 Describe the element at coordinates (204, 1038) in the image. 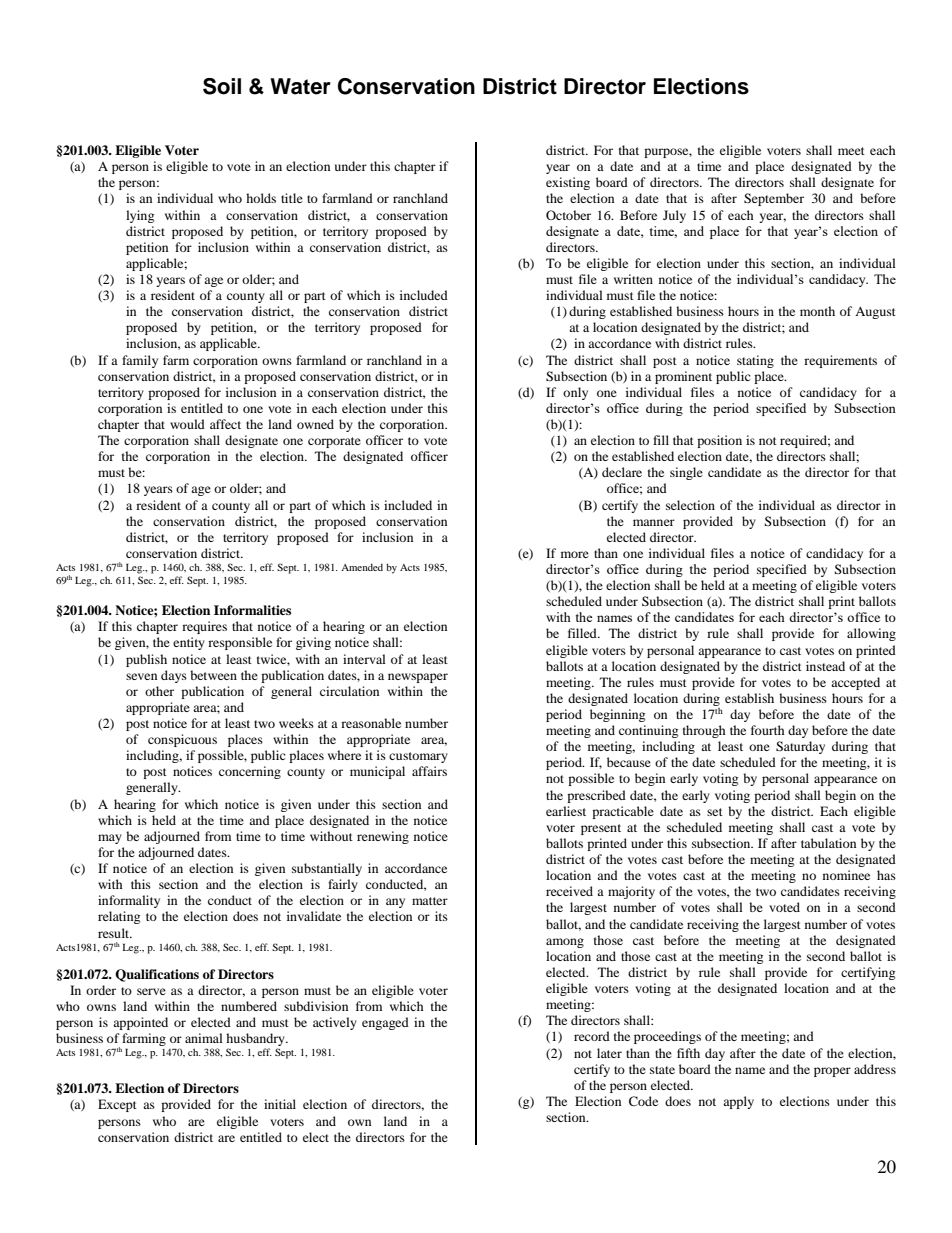

I see `animal` at that location.
